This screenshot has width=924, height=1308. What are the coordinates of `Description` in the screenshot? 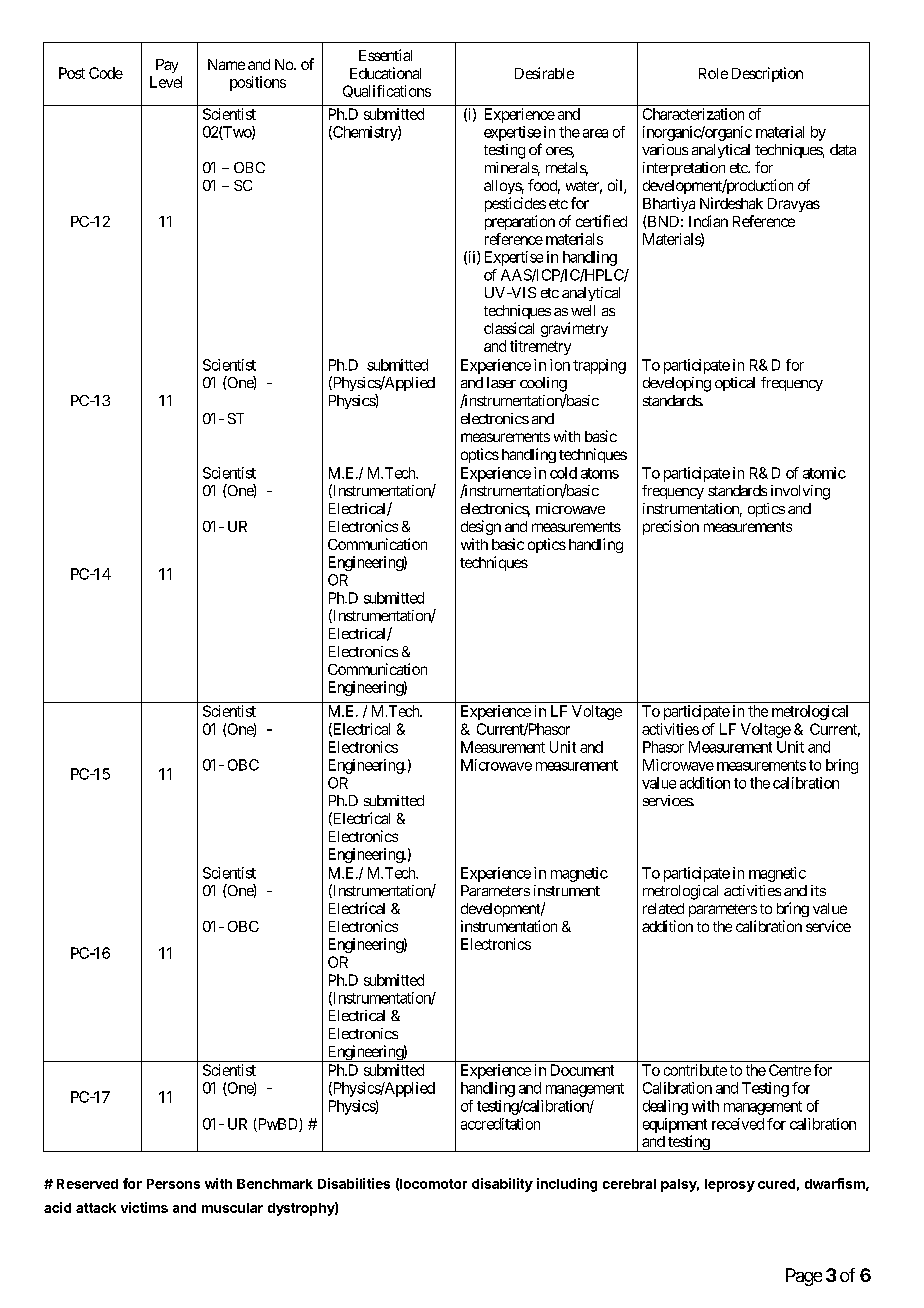 It's located at (767, 74).
